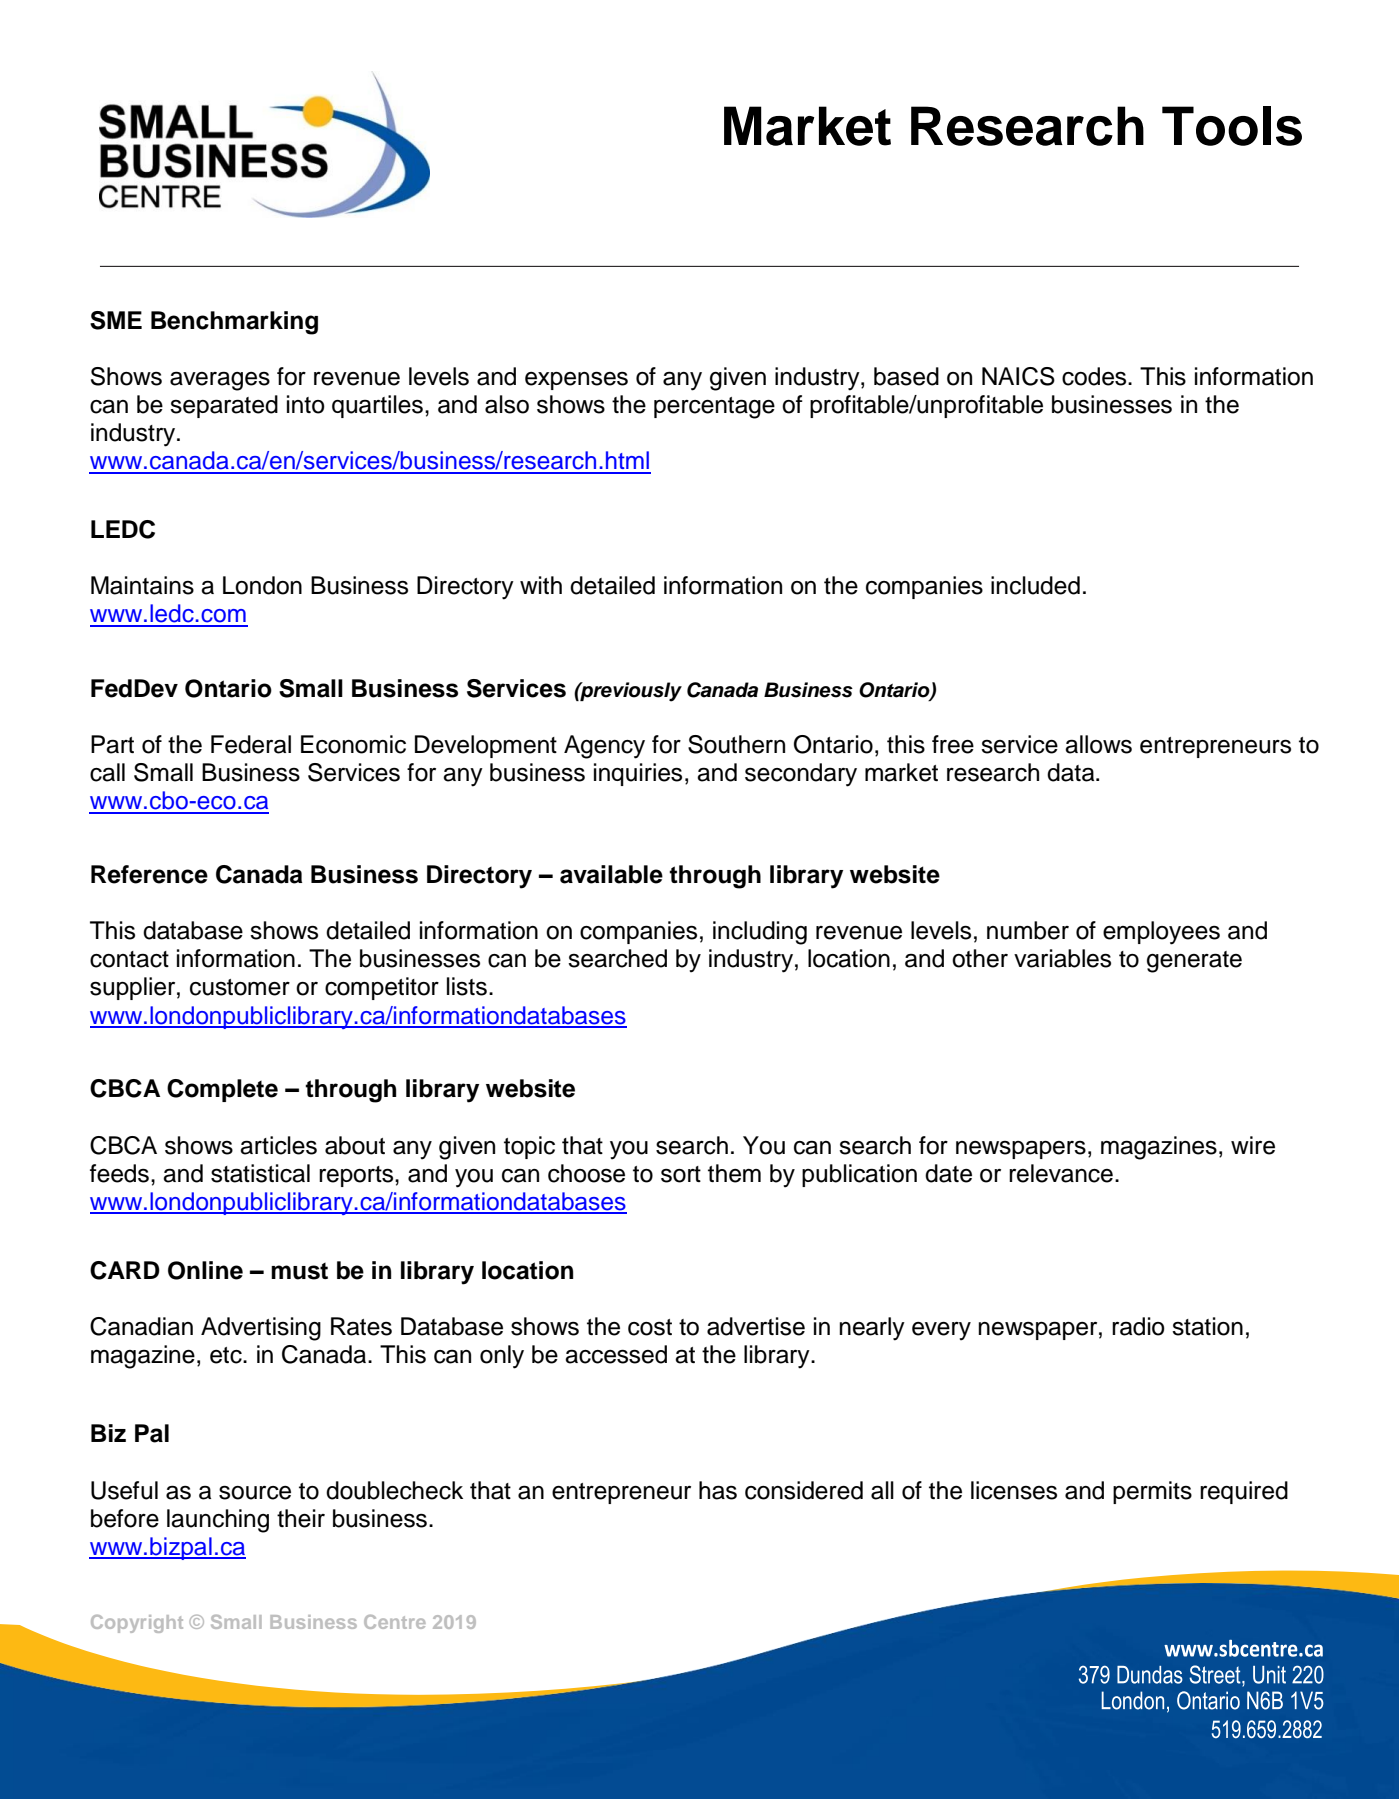  I want to click on Benchmarking, so click(234, 323).
